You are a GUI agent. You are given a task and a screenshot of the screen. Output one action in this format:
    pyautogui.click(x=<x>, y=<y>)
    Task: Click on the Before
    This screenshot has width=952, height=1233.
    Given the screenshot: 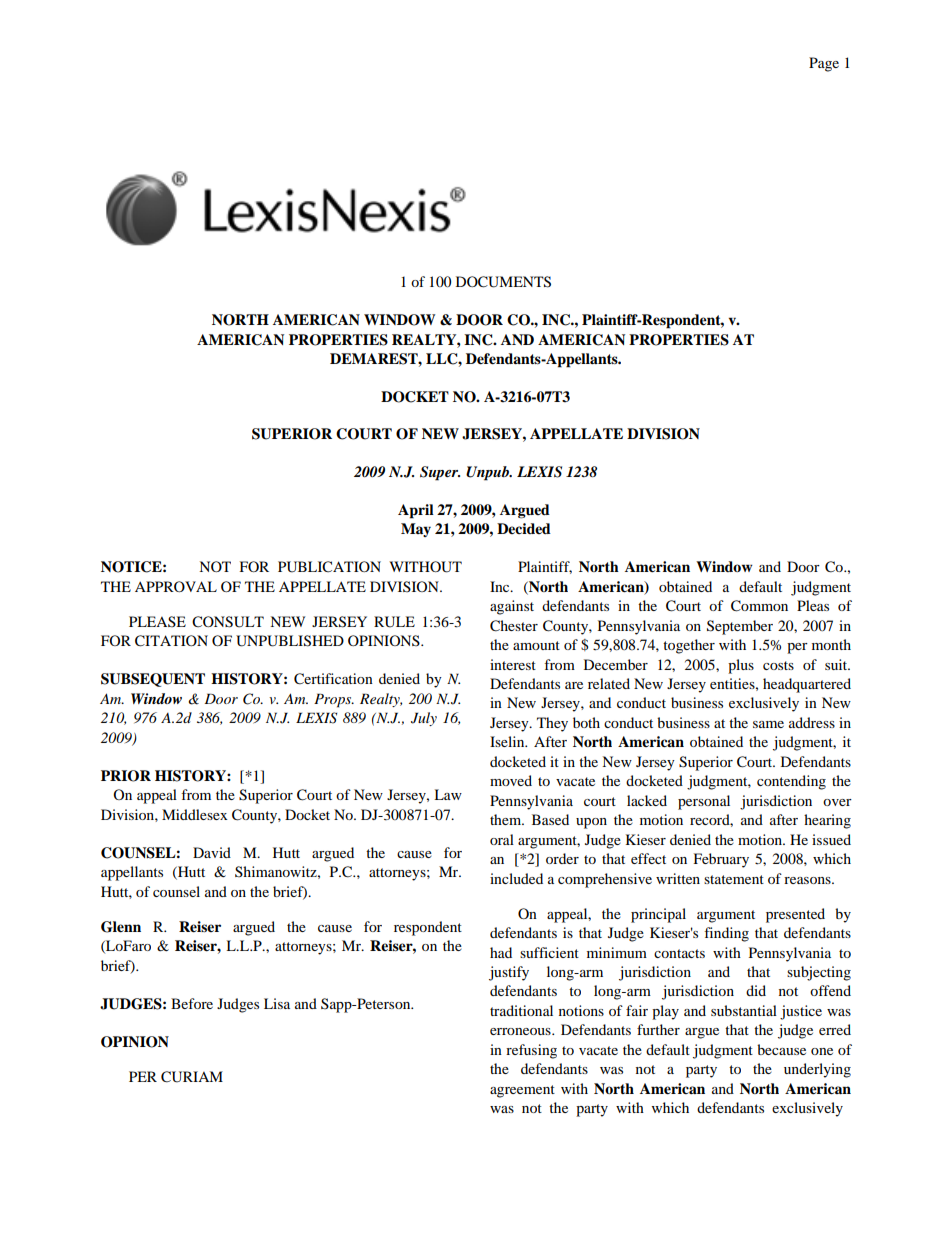 What is the action you would take?
    pyautogui.click(x=192, y=1003)
